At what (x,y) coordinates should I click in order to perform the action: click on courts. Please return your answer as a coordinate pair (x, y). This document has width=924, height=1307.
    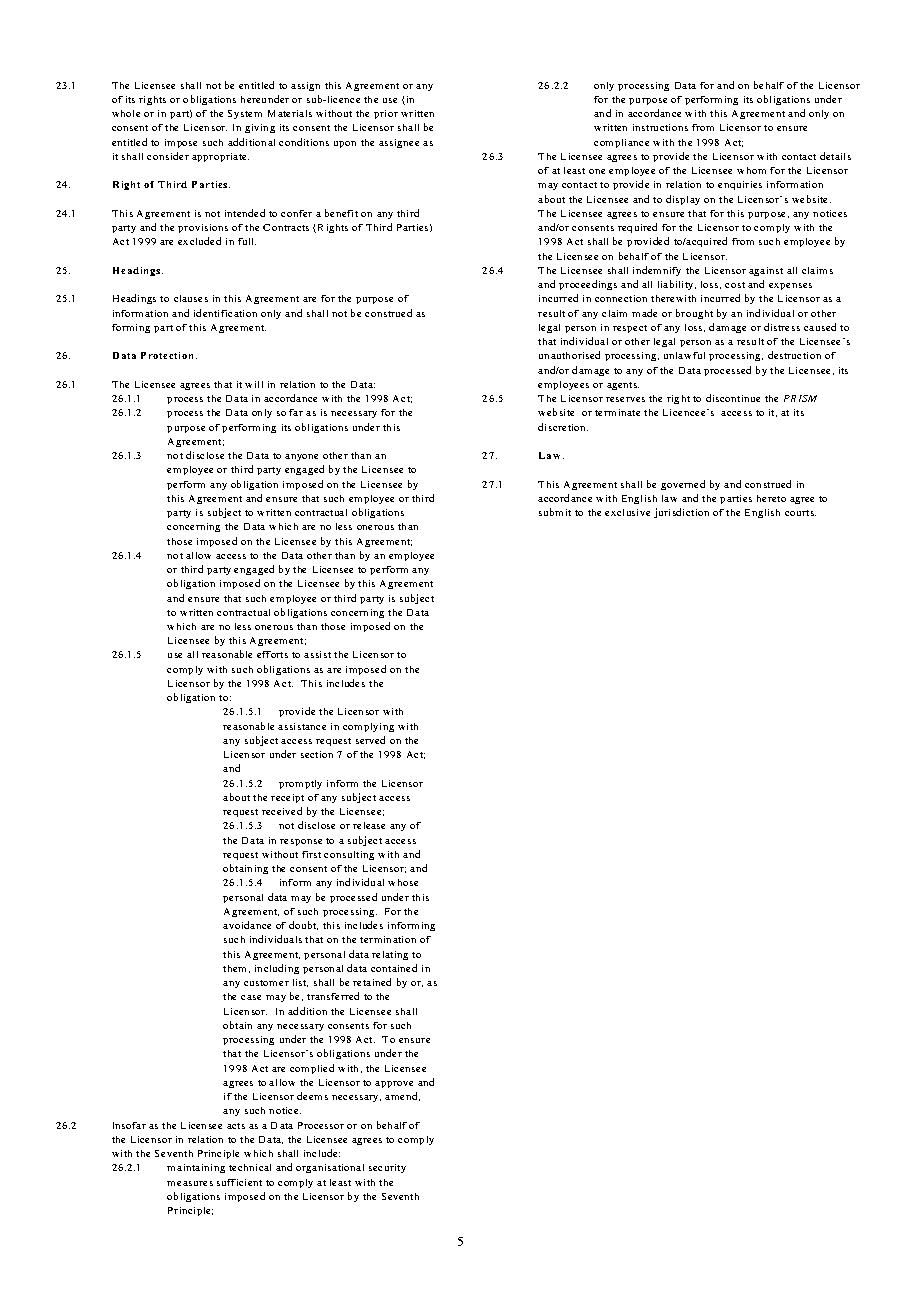
    Looking at the image, I should click on (800, 513).
